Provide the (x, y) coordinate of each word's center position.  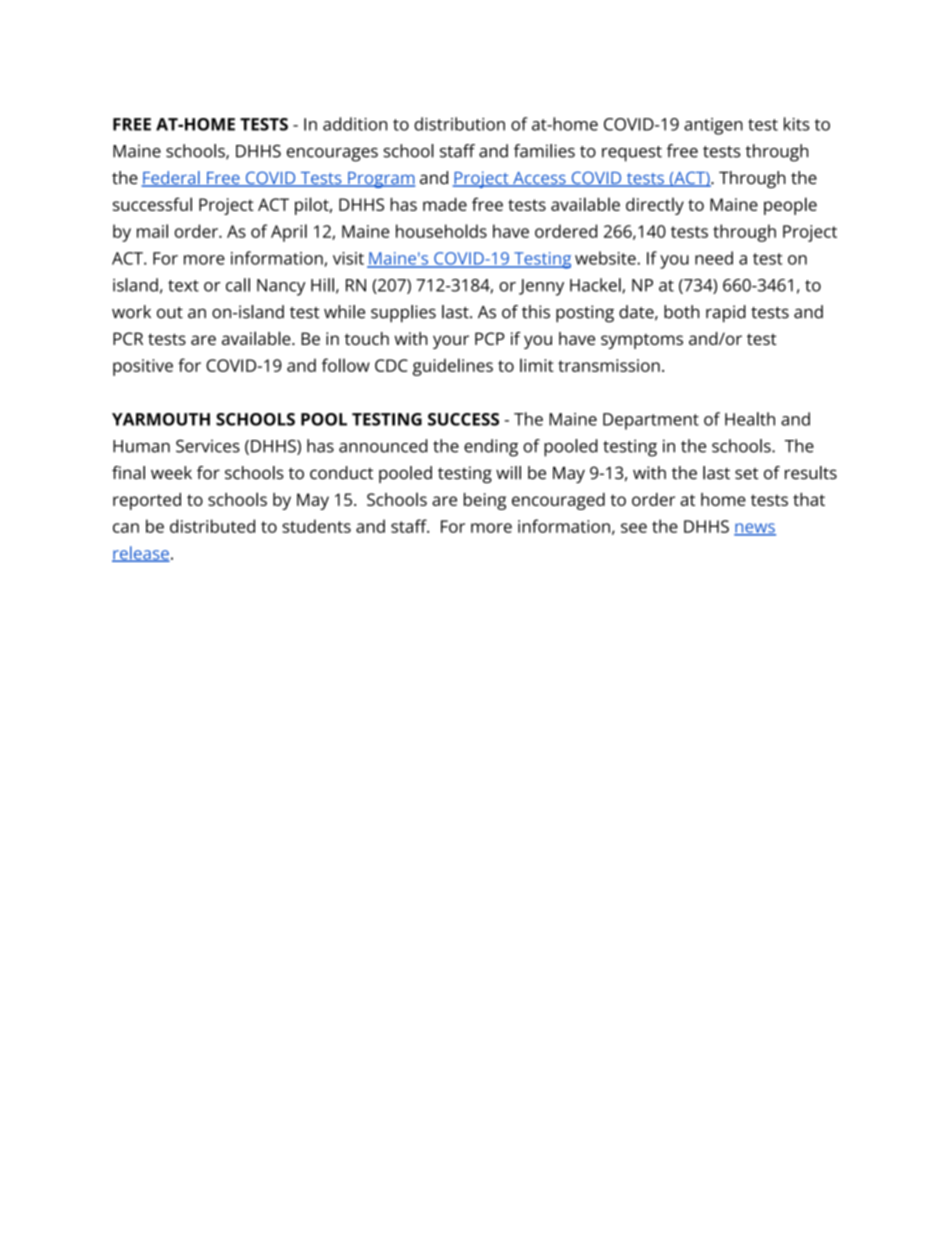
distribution (459, 124)
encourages (332, 155)
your (451, 342)
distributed (212, 526)
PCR (128, 338)
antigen (713, 126)
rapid (726, 314)
